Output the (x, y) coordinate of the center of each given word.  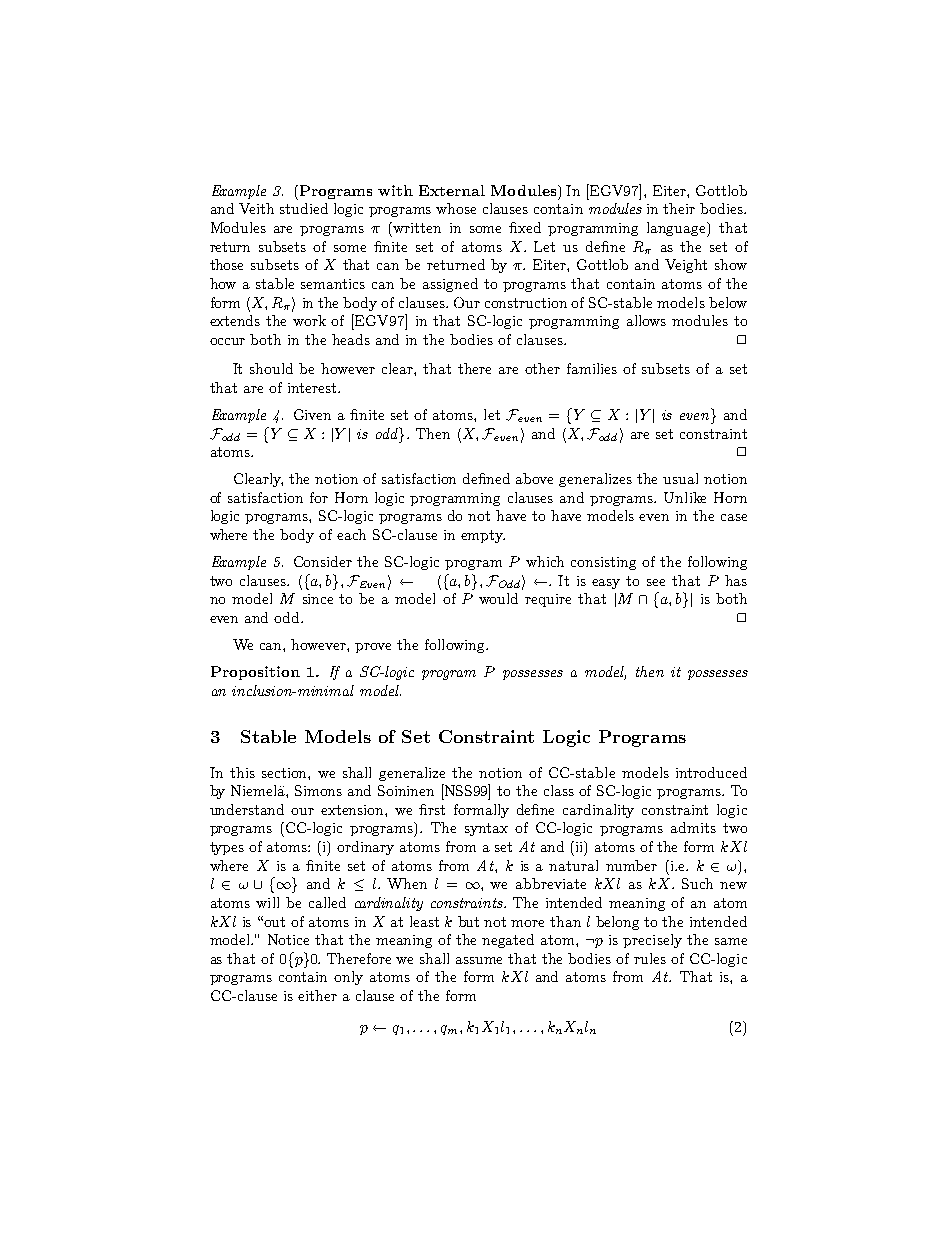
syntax (486, 829)
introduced (711, 772)
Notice (288, 939)
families (592, 368)
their (679, 208)
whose (456, 208)
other (542, 368)
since (318, 599)
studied (304, 208)
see (656, 582)
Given (312, 414)
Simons (318, 790)
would (498, 598)
